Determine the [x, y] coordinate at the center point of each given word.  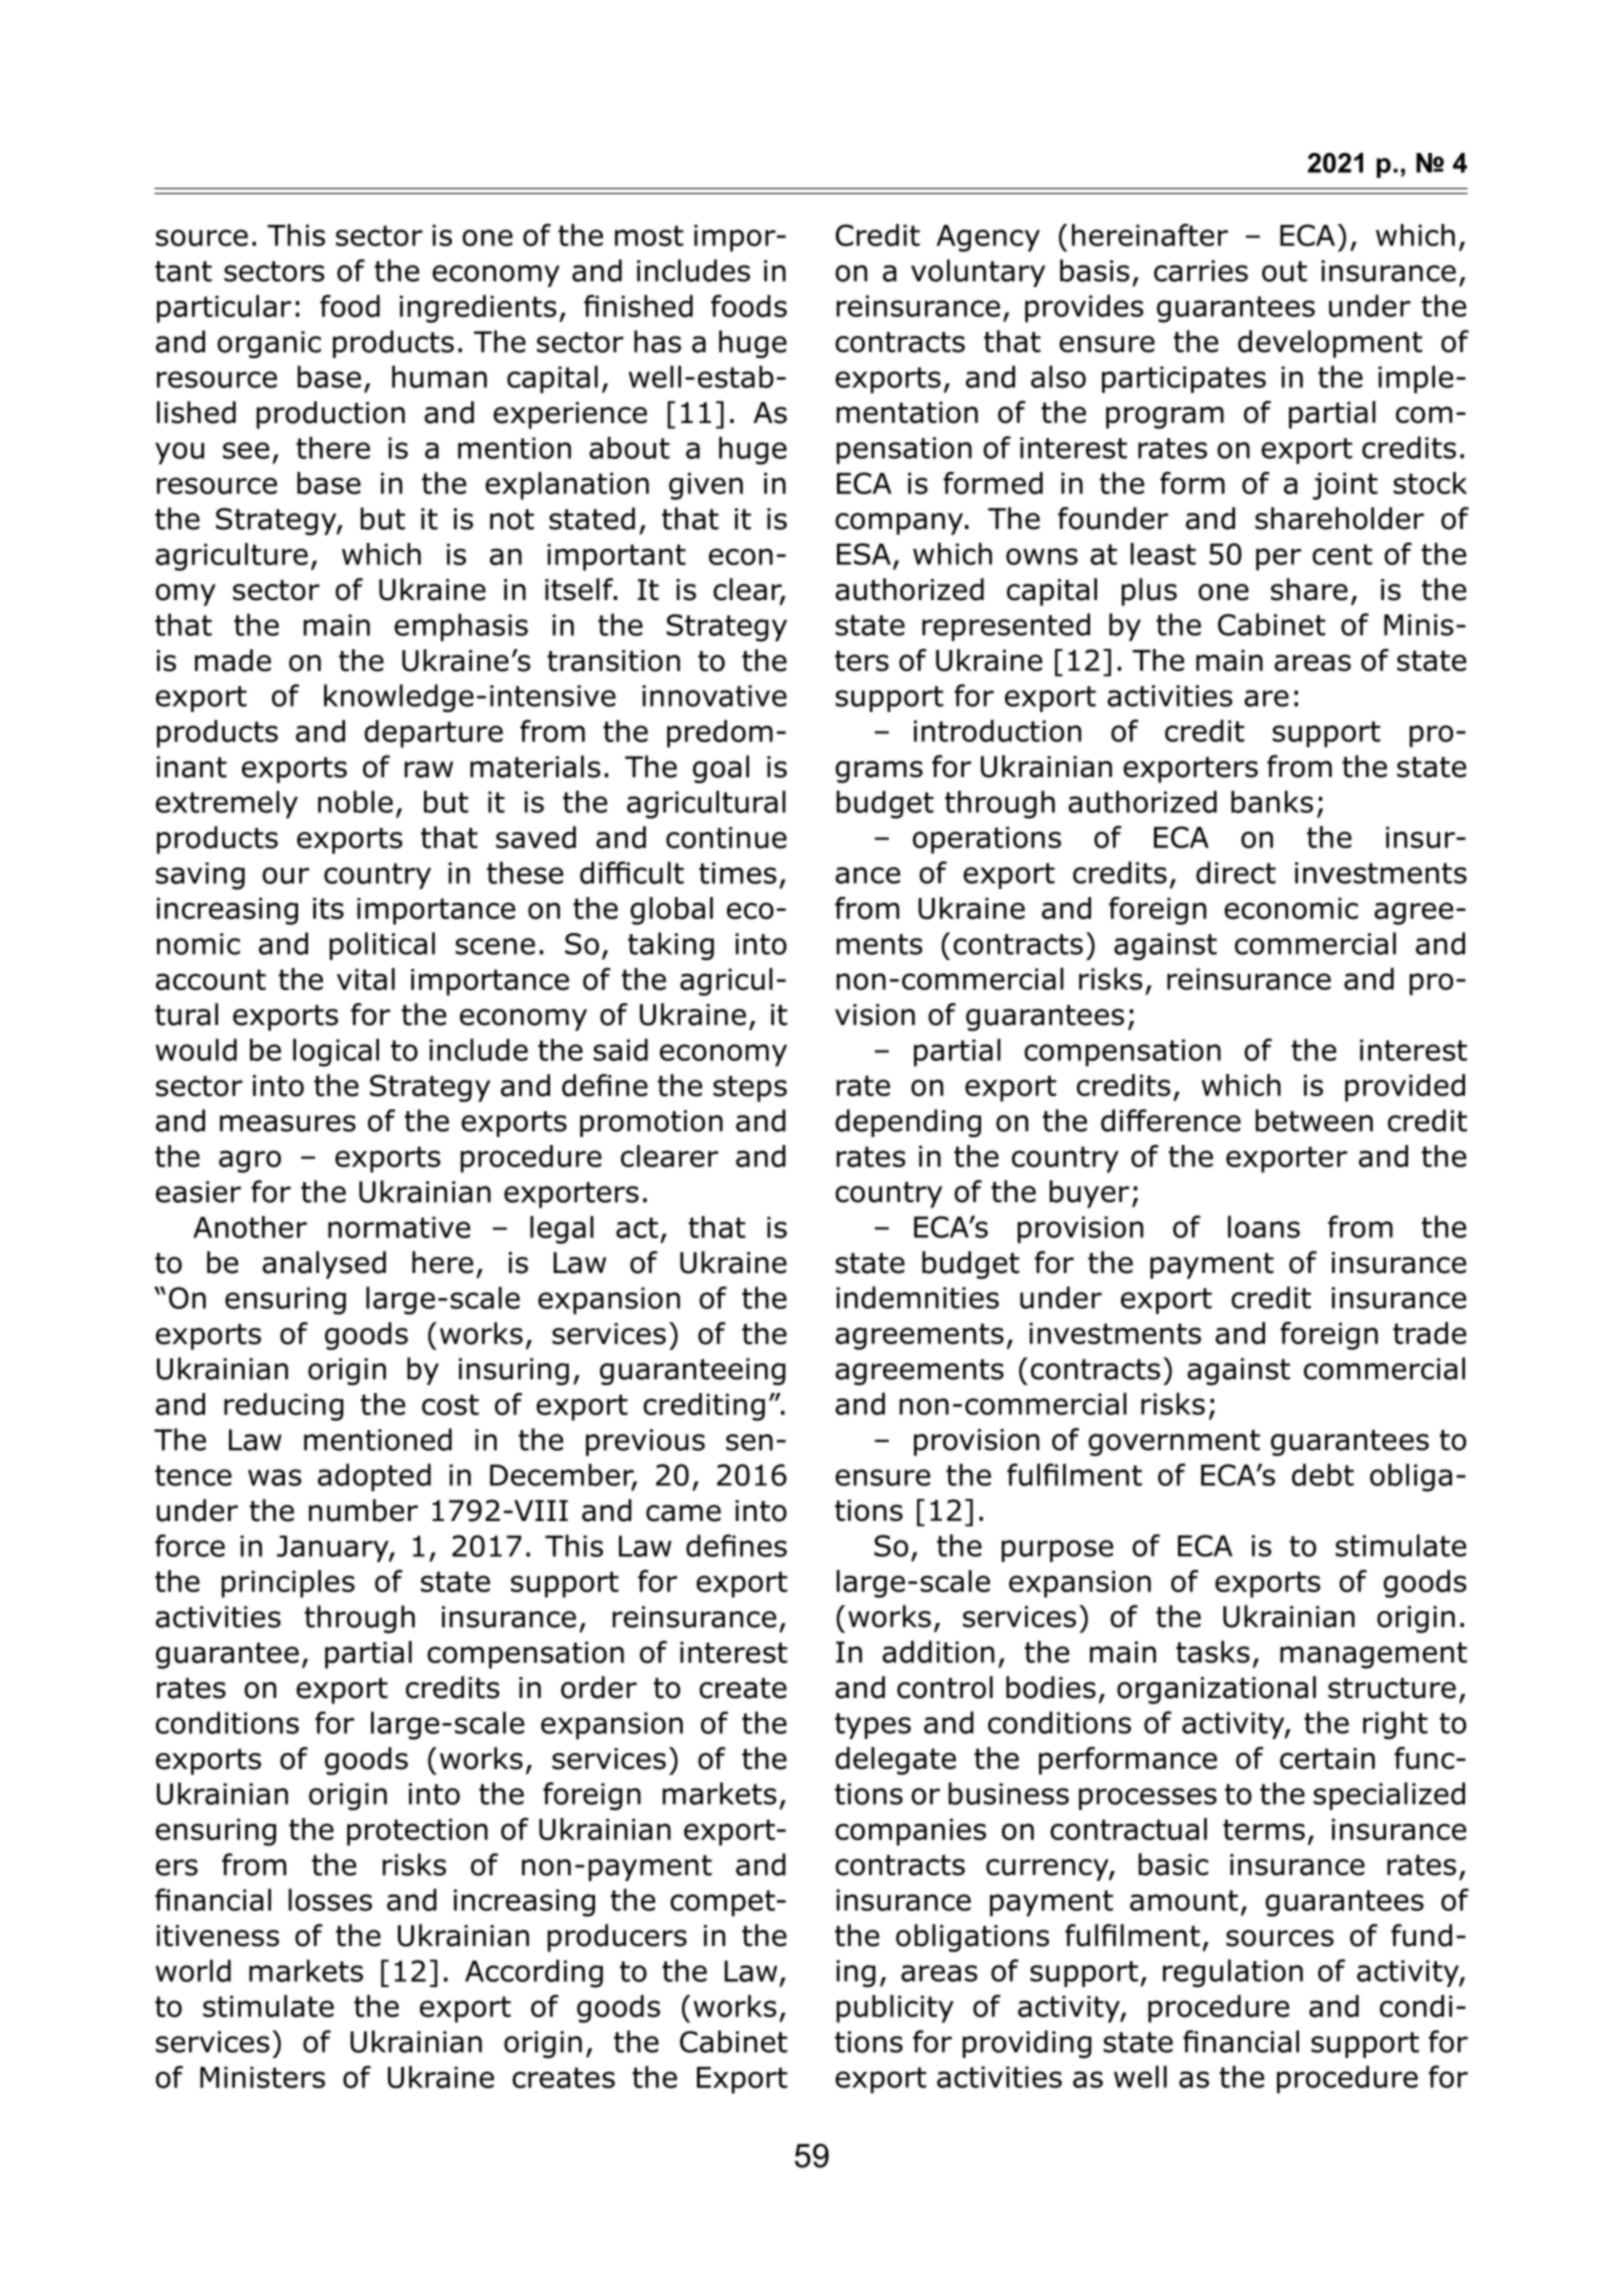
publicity [895, 2009]
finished [638, 306]
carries [1201, 271]
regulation [1233, 1973]
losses [330, 1899]
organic [269, 344]
